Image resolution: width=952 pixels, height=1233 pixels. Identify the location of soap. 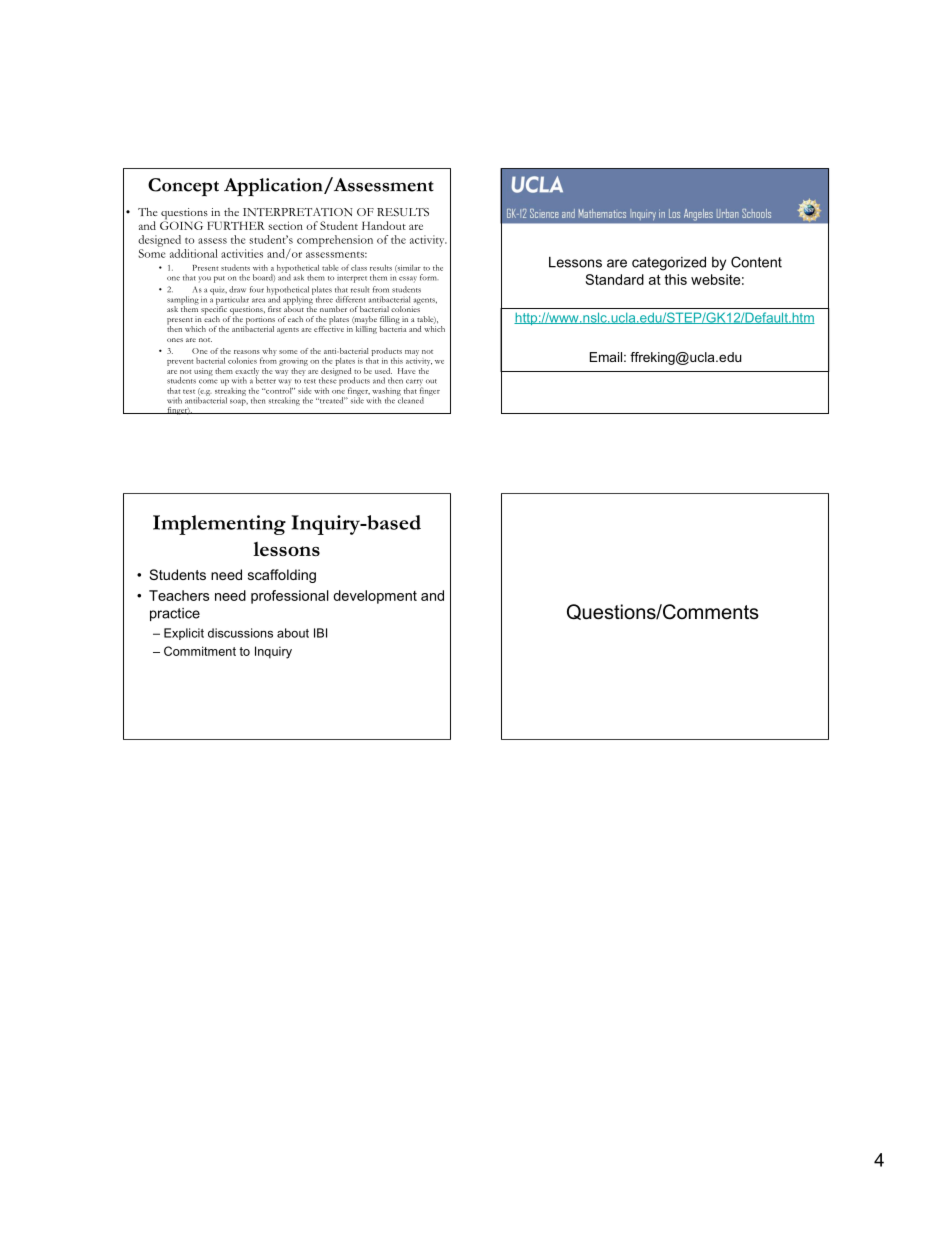
(239, 402).
